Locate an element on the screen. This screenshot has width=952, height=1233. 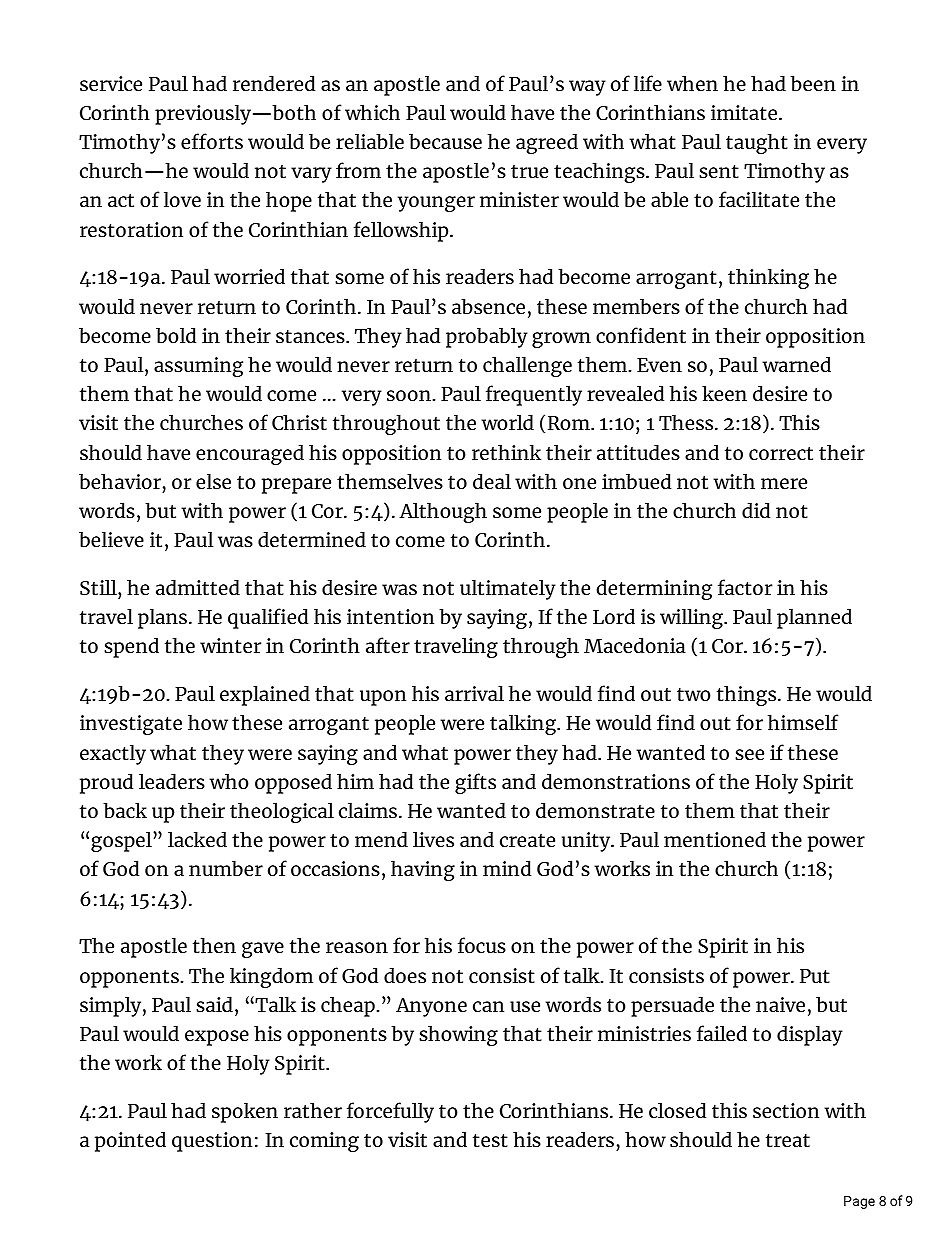
question is located at coordinates (212, 1142).
